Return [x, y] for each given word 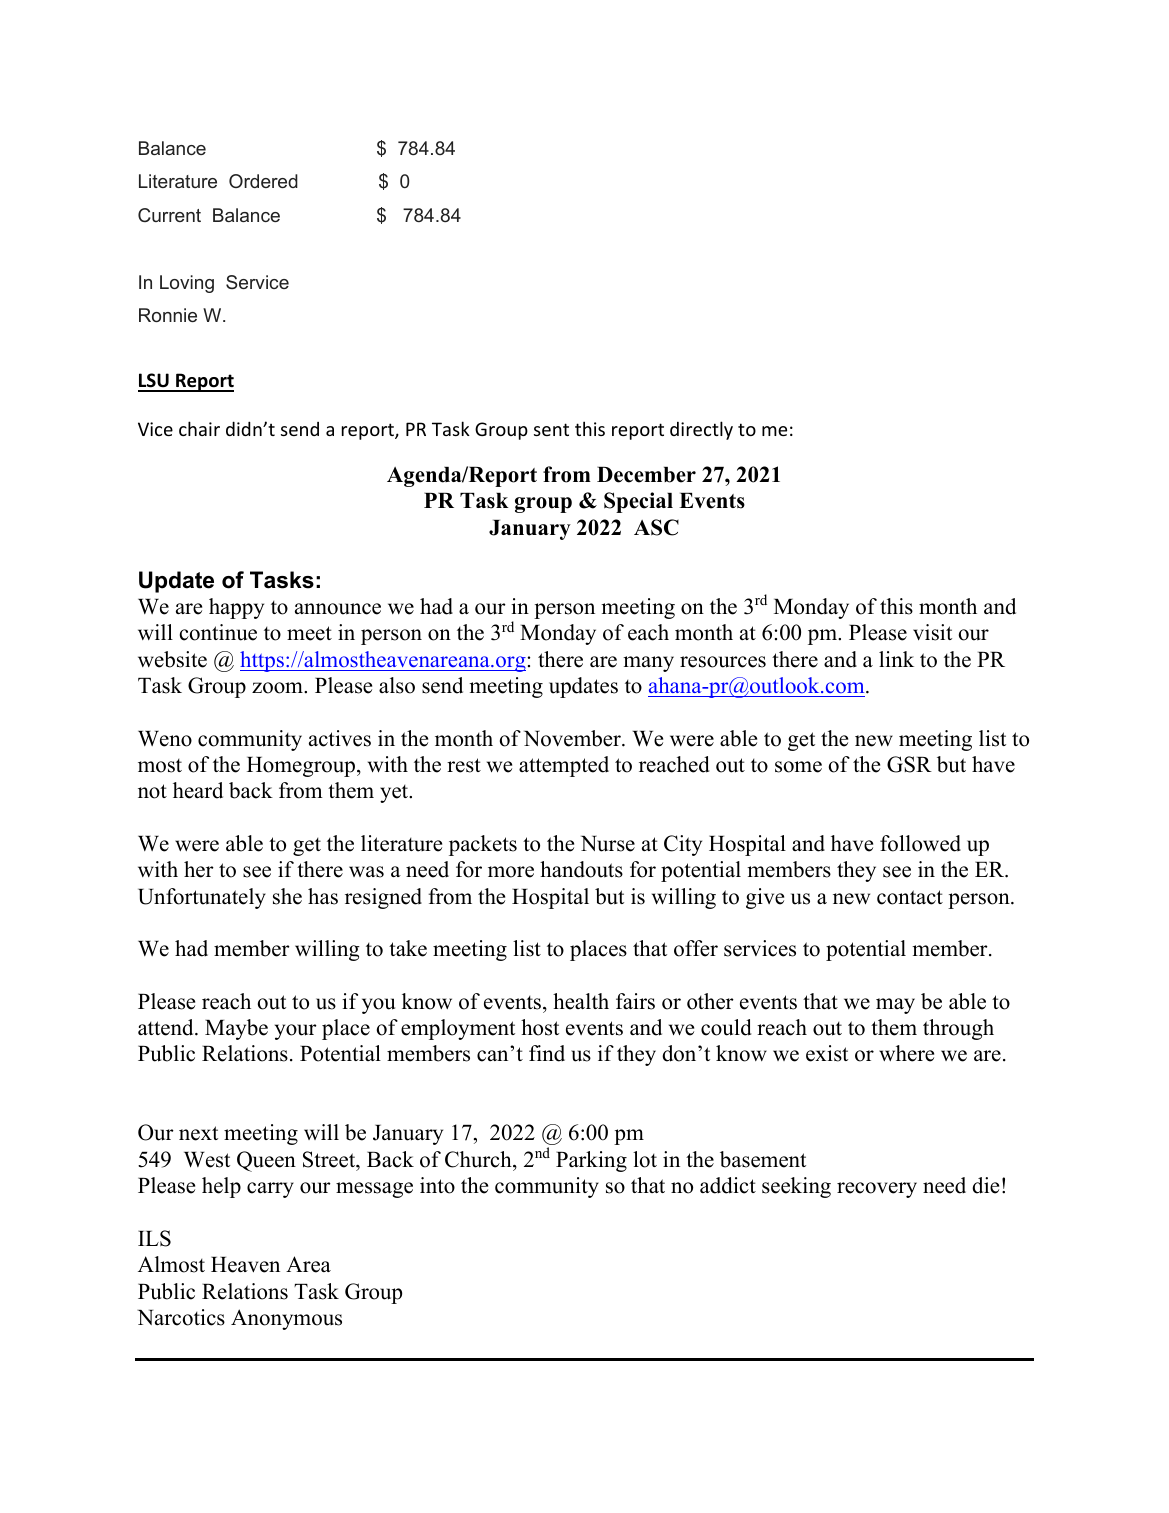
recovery [877, 1190]
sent [551, 429]
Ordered [263, 181]
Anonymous [286, 1319]
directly [701, 430]
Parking [591, 1161]
